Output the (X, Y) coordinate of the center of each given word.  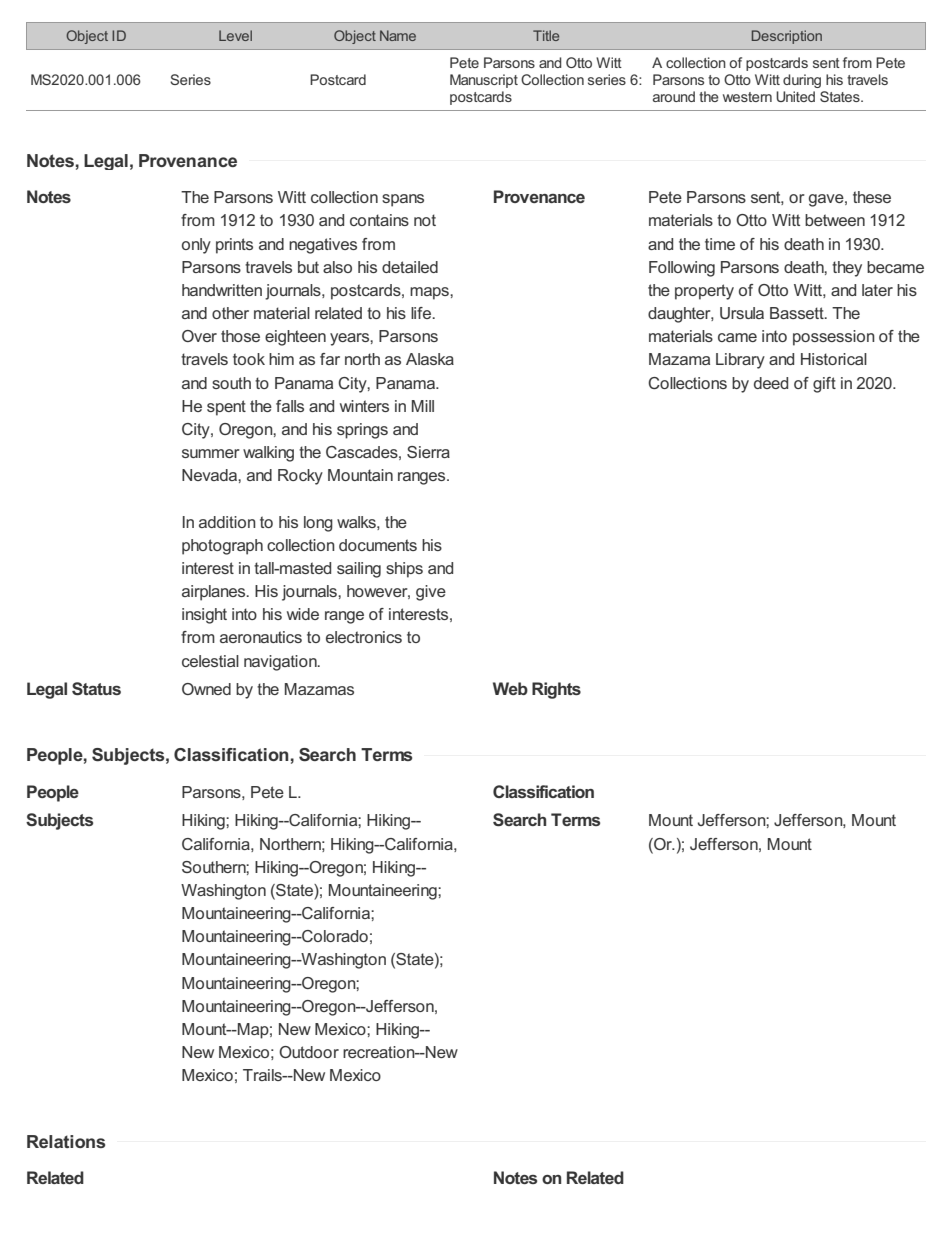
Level (235, 35)
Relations (66, 1141)
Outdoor (309, 1052)
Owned (206, 689)
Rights (556, 690)
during (802, 81)
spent (226, 408)
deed (771, 383)
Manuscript (484, 81)
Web (510, 688)
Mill (423, 406)
